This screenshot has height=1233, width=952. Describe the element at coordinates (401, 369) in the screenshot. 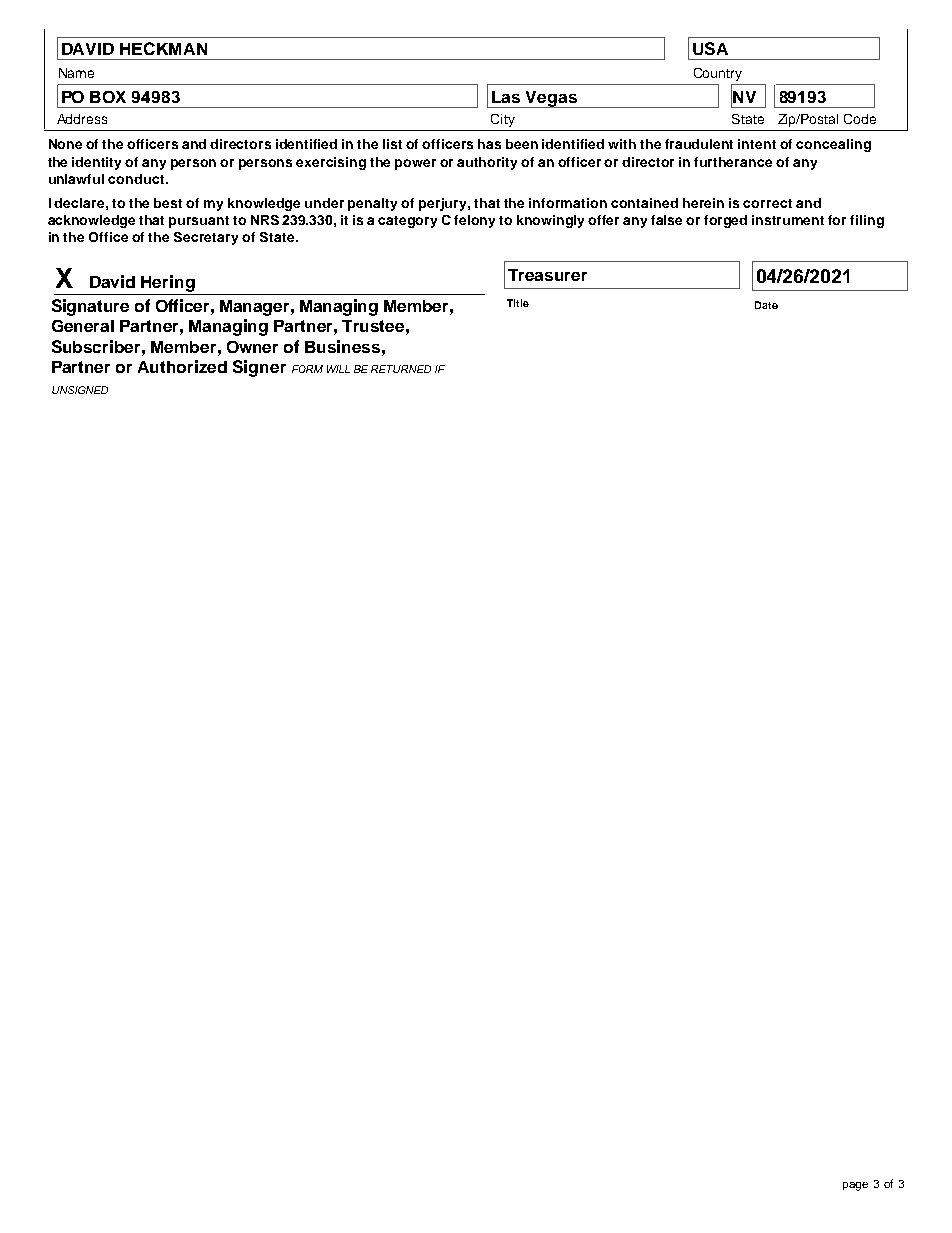

I see `RETURNED` at that location.
